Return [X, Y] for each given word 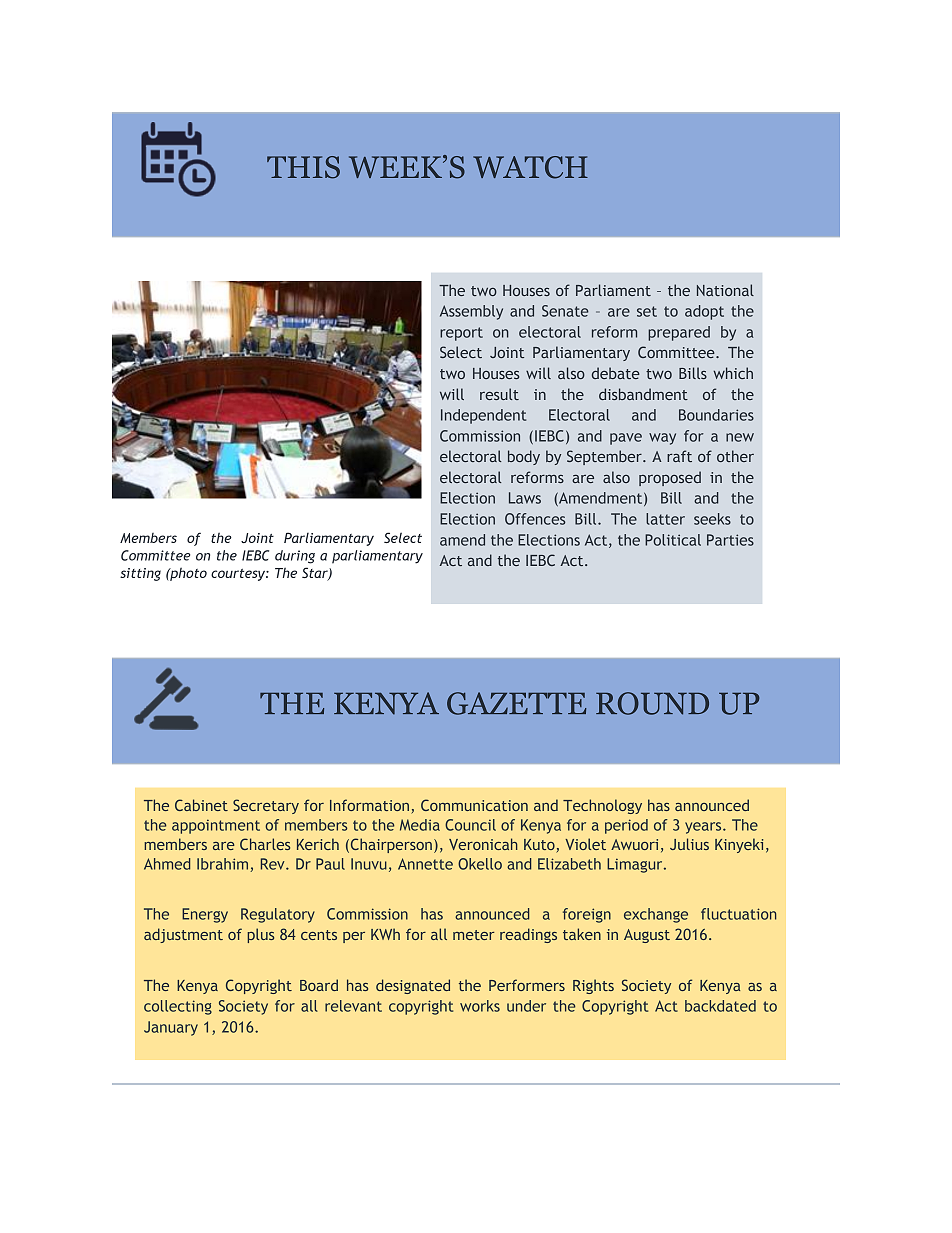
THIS [303, 167]
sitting [140, 574]
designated [413, 986]
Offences [535, 519]
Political [673, 540]
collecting [178, 1007]
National [725, 290]
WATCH [530, 167]
